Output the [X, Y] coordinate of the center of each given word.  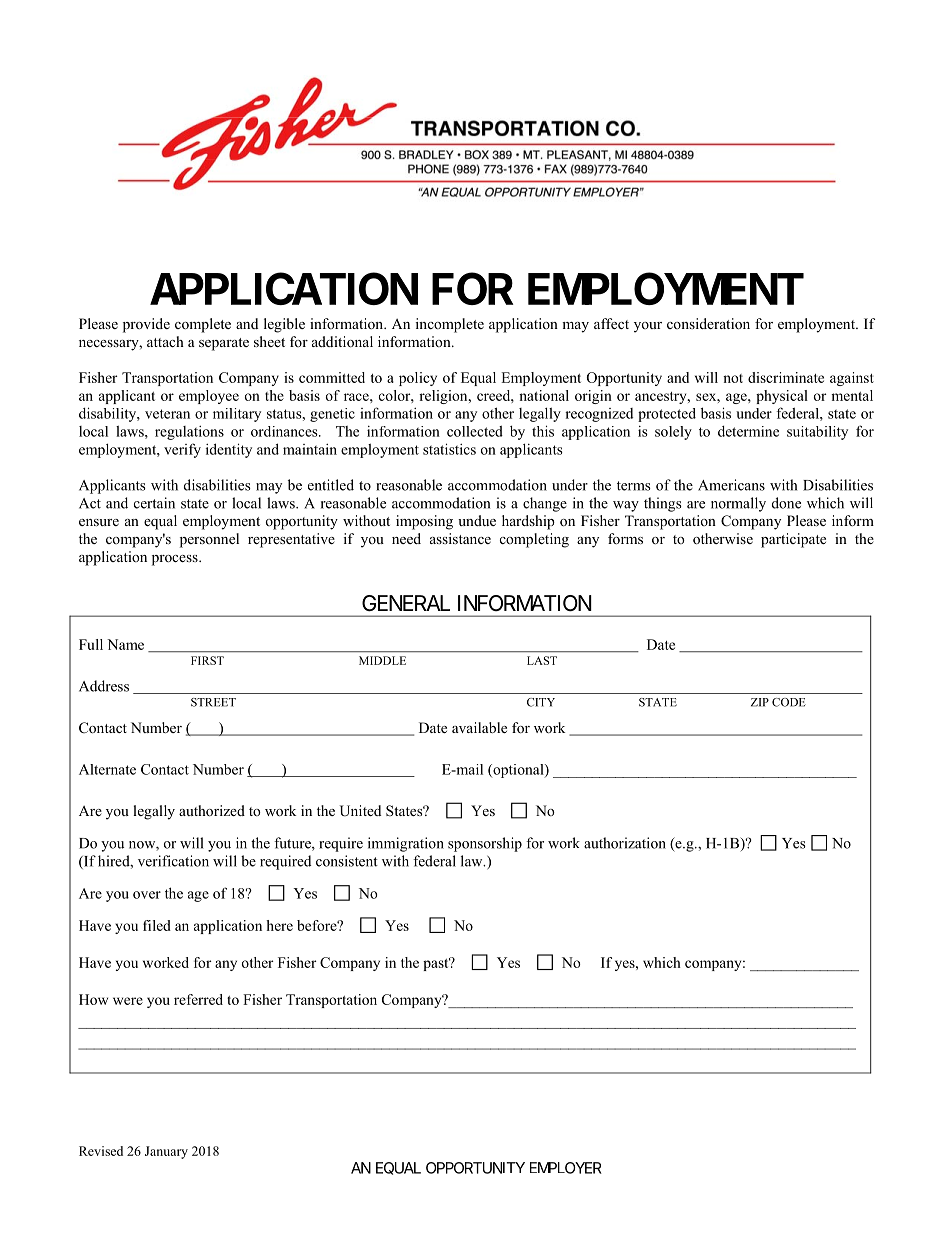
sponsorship [485, 844]
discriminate [786, 377]
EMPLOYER [566, 1168]
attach [165, 341]
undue [477, 520]
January [166, 1152]
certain [154, 503]
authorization [625, 843]
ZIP [760, 702]
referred [198, 999]
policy [418, 379]
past [437, 964]
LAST [542, 660]
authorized [212, 811]
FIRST [207, 660]
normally [738, 504]
